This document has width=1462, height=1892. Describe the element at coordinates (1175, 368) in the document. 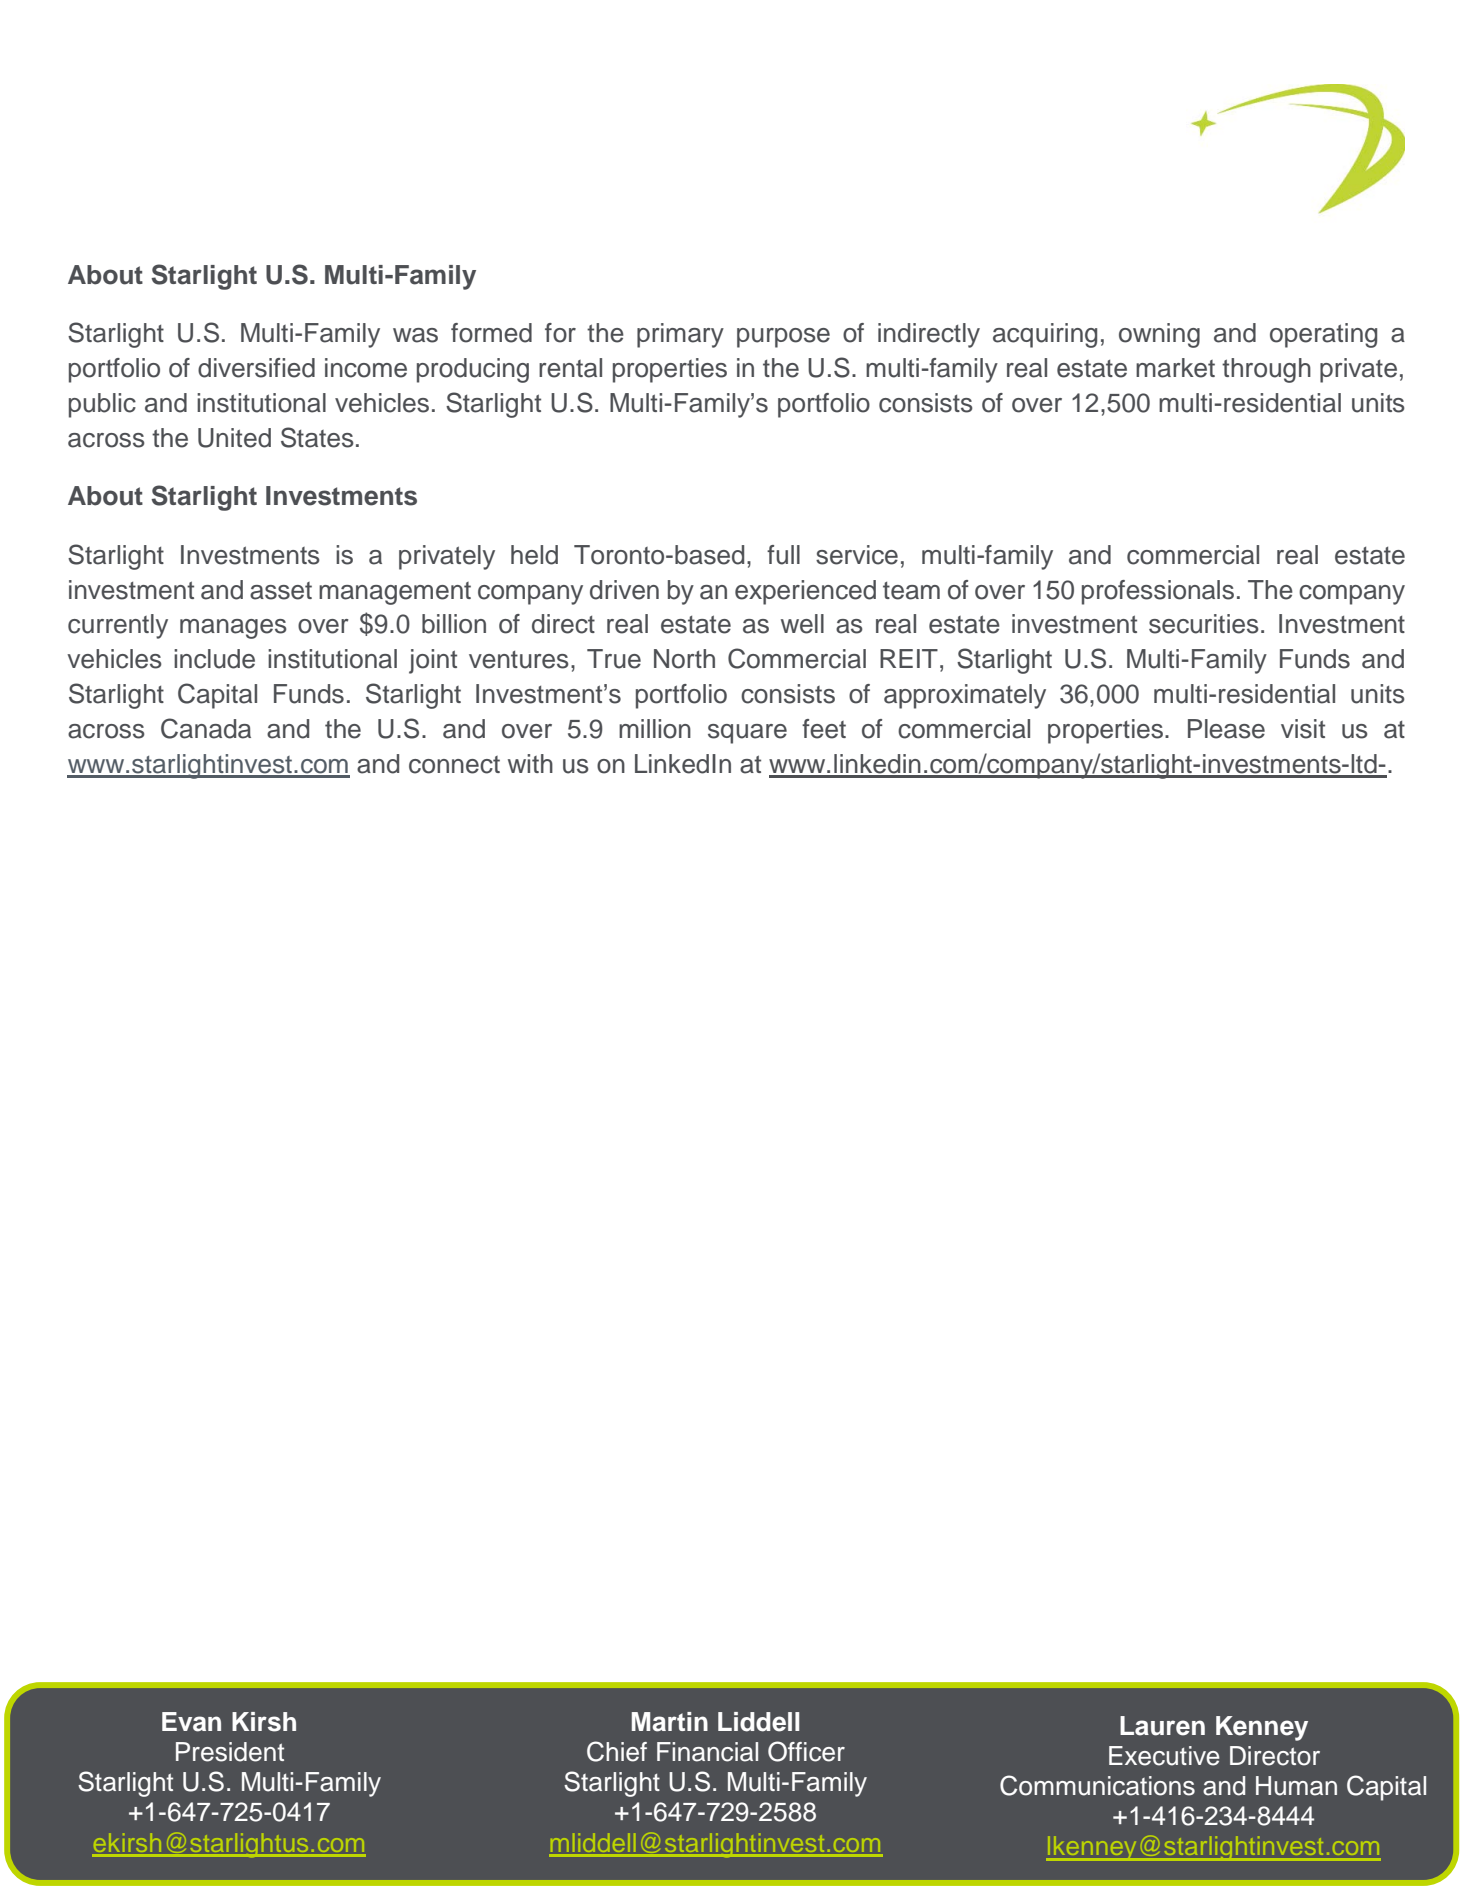

I see `market` at that location.
